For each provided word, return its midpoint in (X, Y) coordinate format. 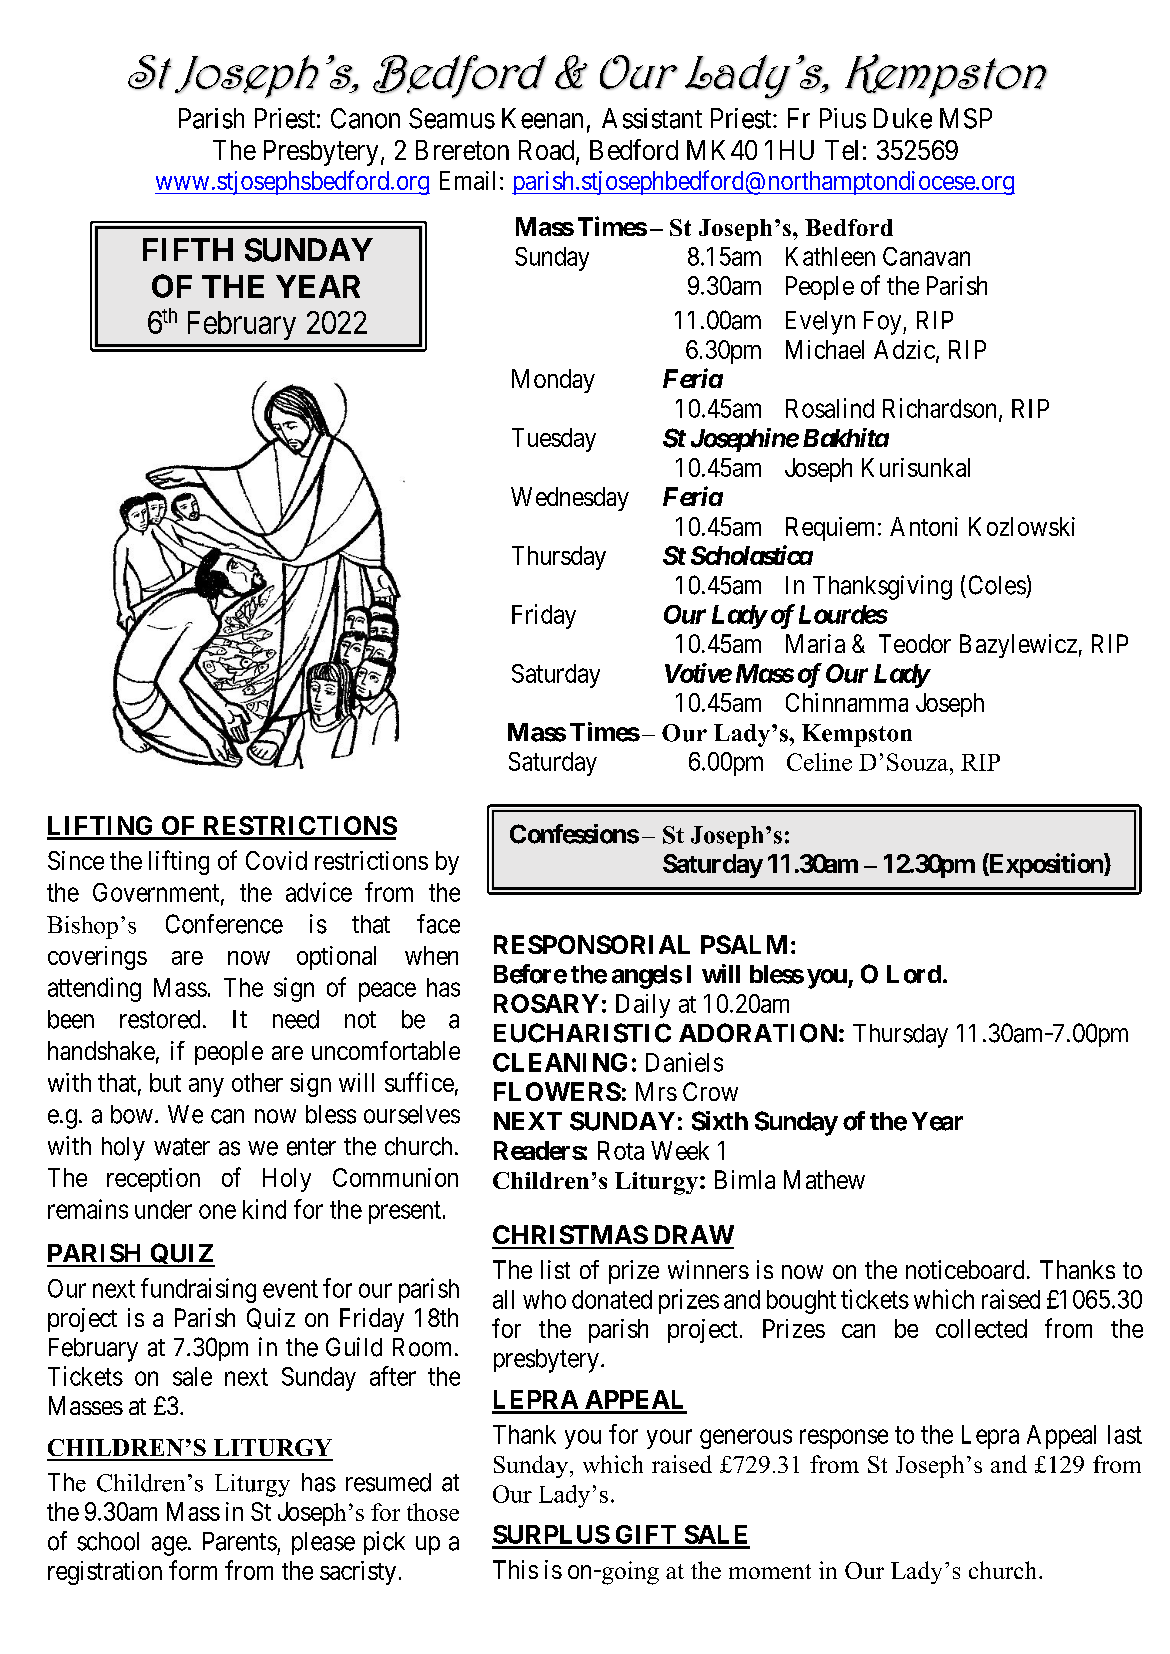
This (515, 1569)
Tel (841, 150)
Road (548, 151)
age (169, 1546)
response (844, 1439)
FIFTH (188, 249)
